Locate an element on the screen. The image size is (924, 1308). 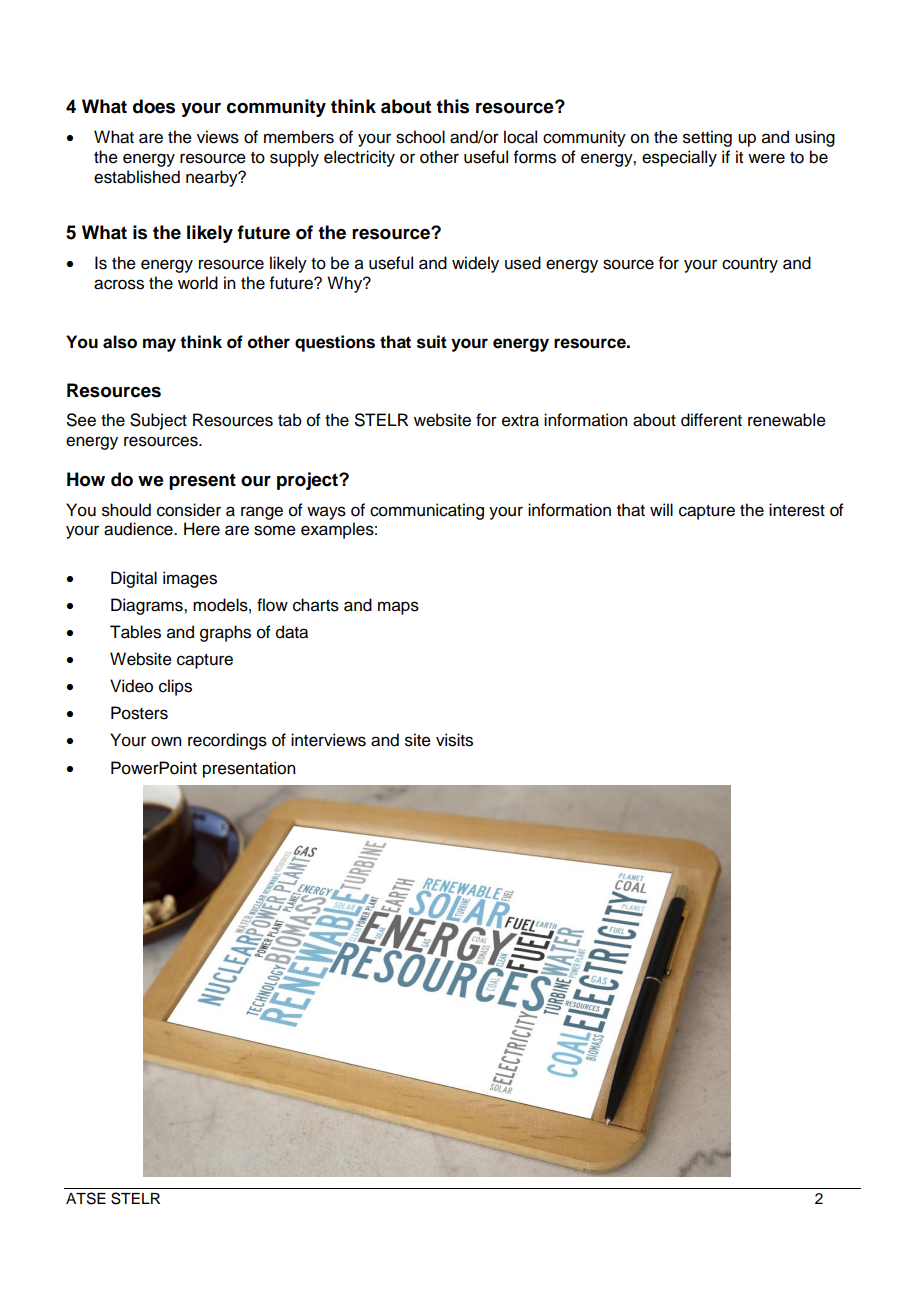
visits is located at coordinates (454, 740).
